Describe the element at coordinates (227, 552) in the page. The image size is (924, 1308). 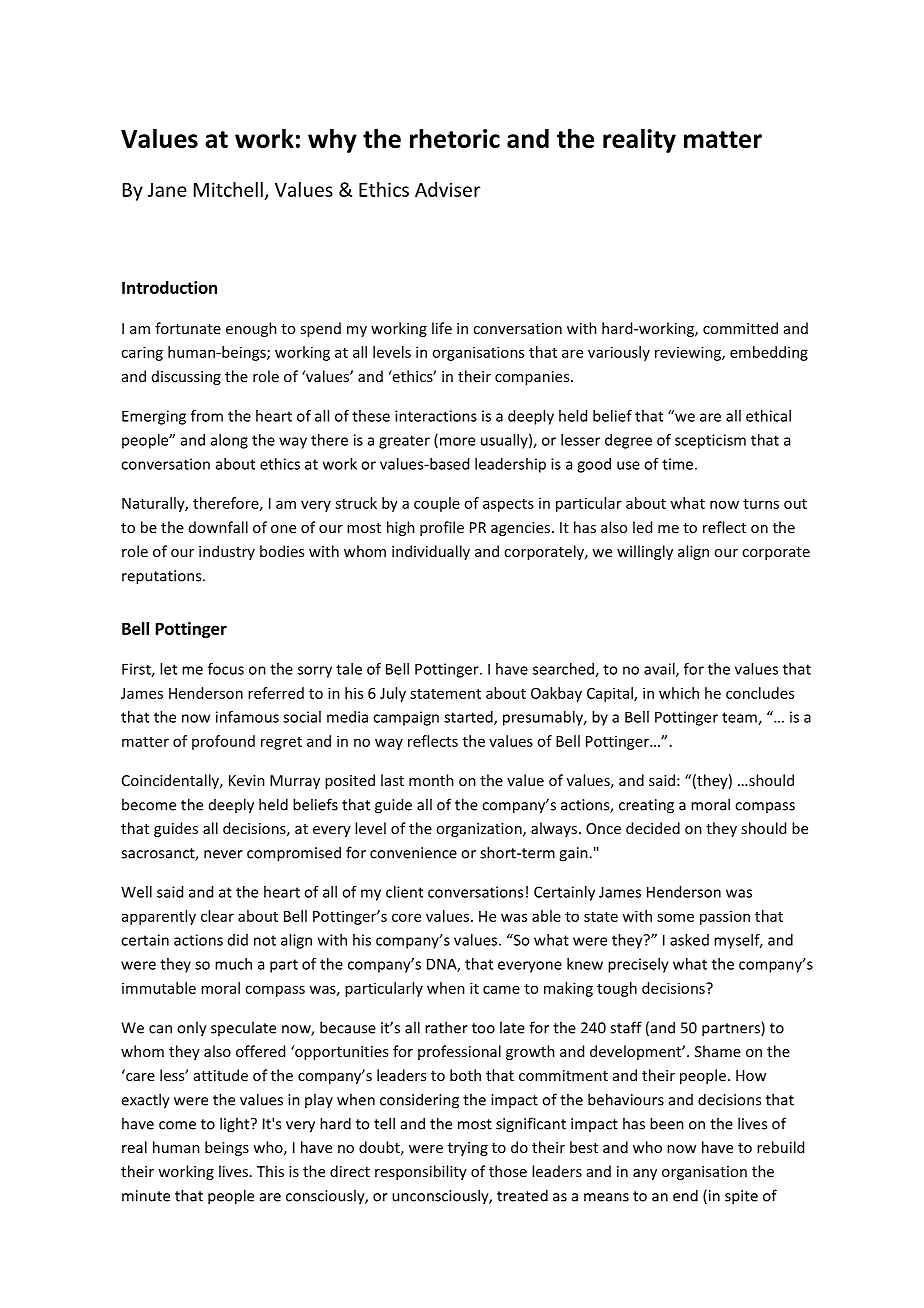
I see `industry` at that location.
